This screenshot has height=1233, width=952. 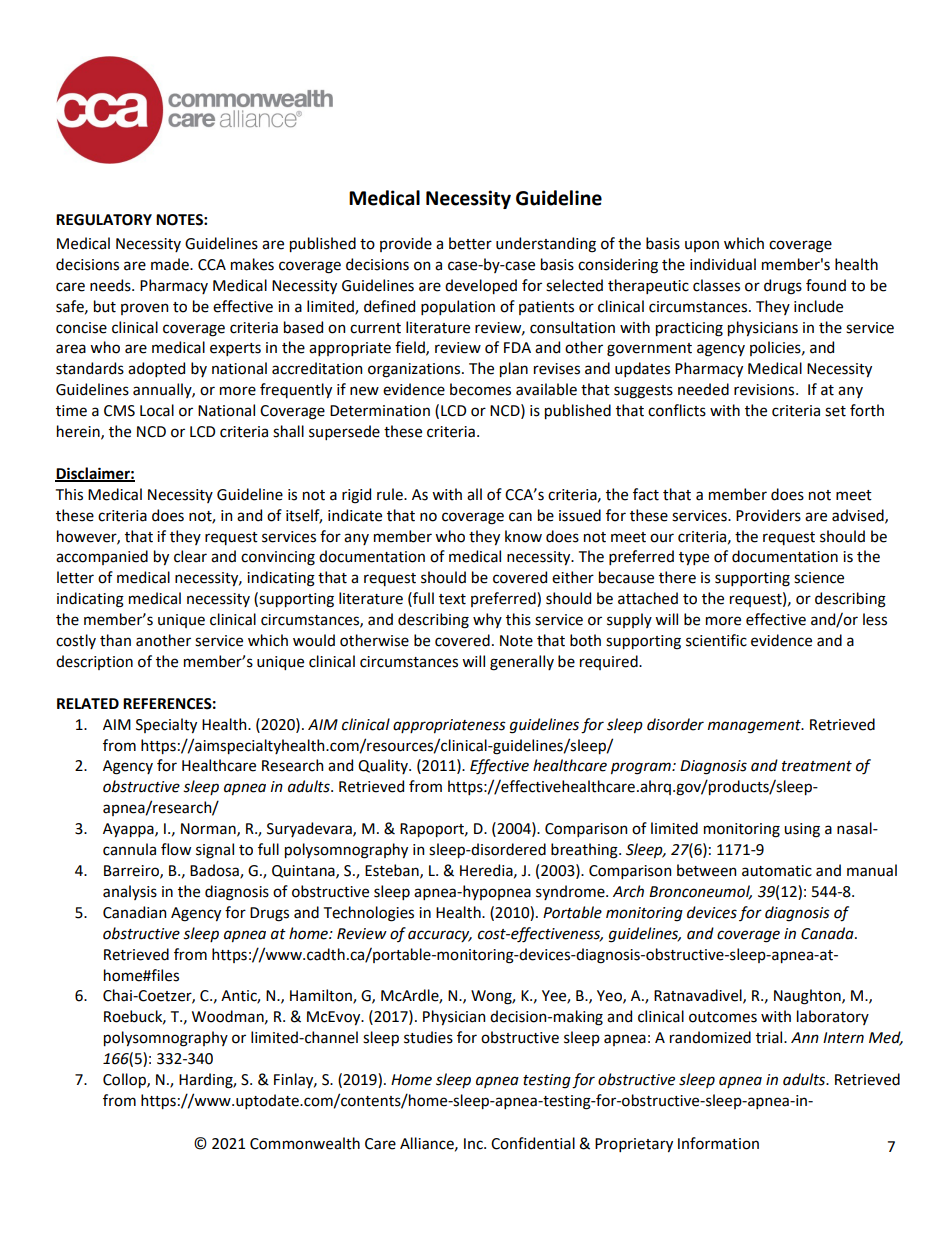 I want to click on made, so click(x=171, y=264).
